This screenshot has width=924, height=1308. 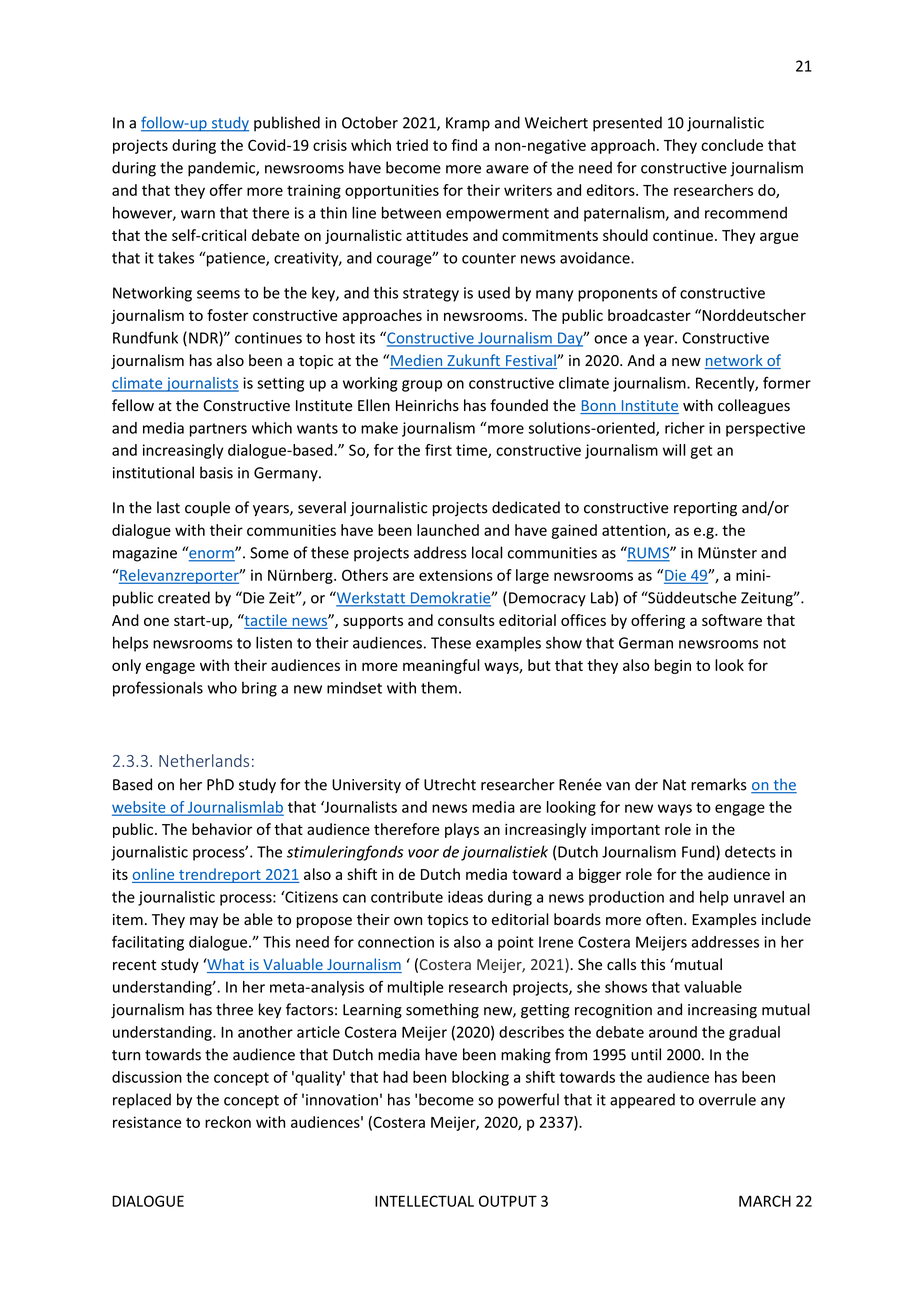 I want to click on conclude, so click(x=732, y=145).
